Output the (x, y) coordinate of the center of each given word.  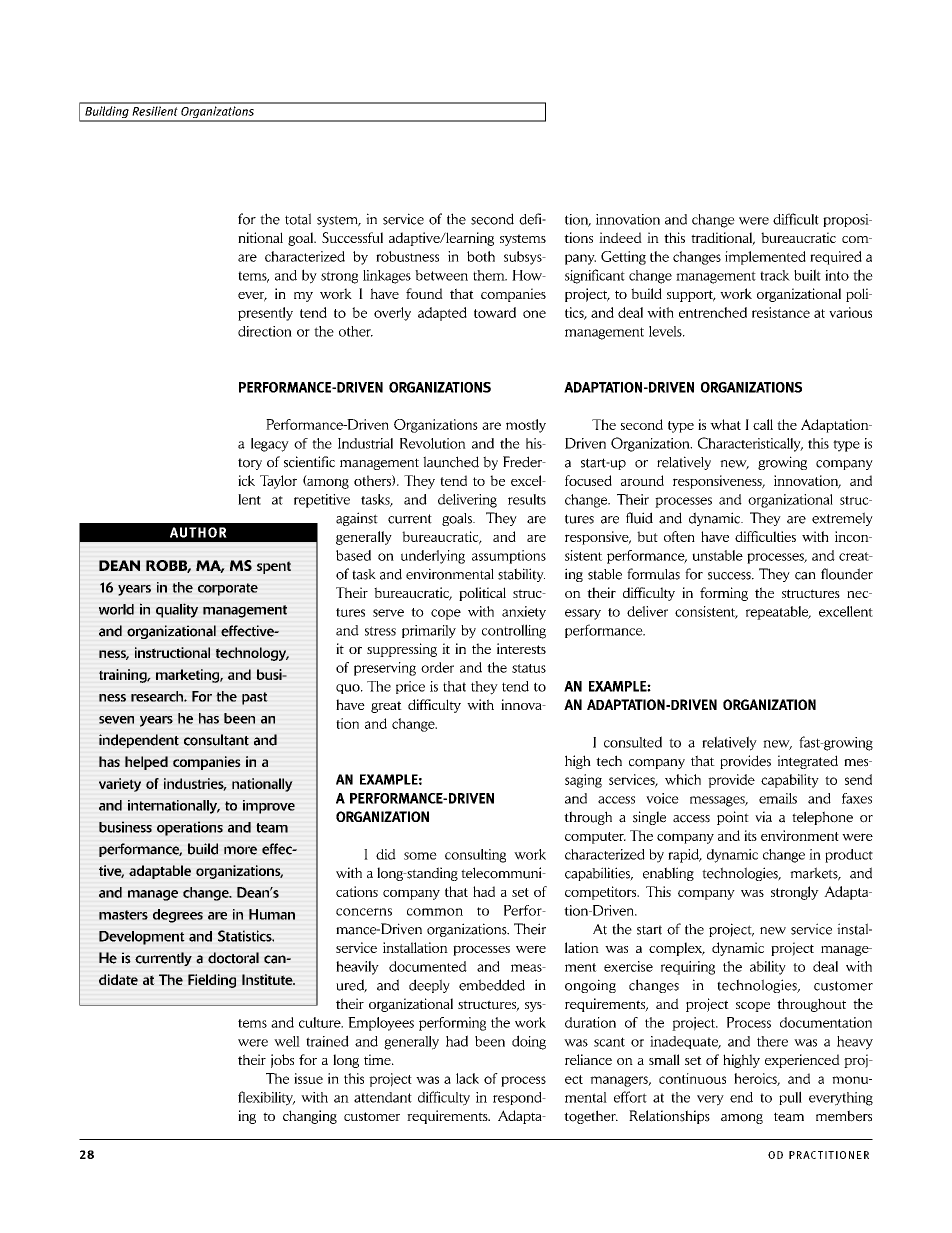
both (481, 256)
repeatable (778, 613)
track (775, 275)
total (298, 219)
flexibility (266, 1098)
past (255, 698)
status (529, 668)
